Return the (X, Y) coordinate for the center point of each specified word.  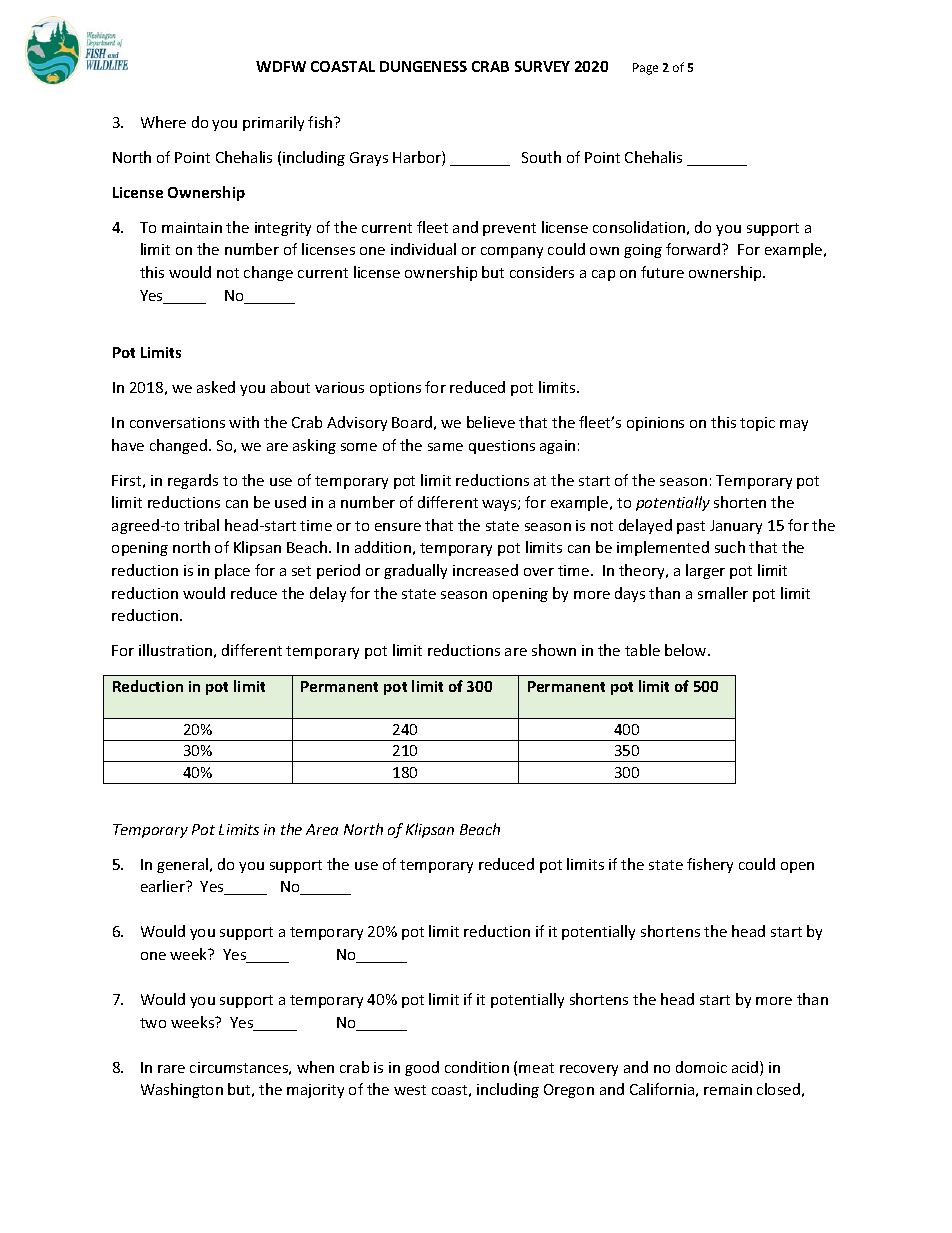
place (232, 571)
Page (645, 69)
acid (746, 1068)
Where (163, 122)
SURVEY (542, 66)
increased (485, 570)
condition (477, 1067)
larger (705, 571)
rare (171, 1069)
